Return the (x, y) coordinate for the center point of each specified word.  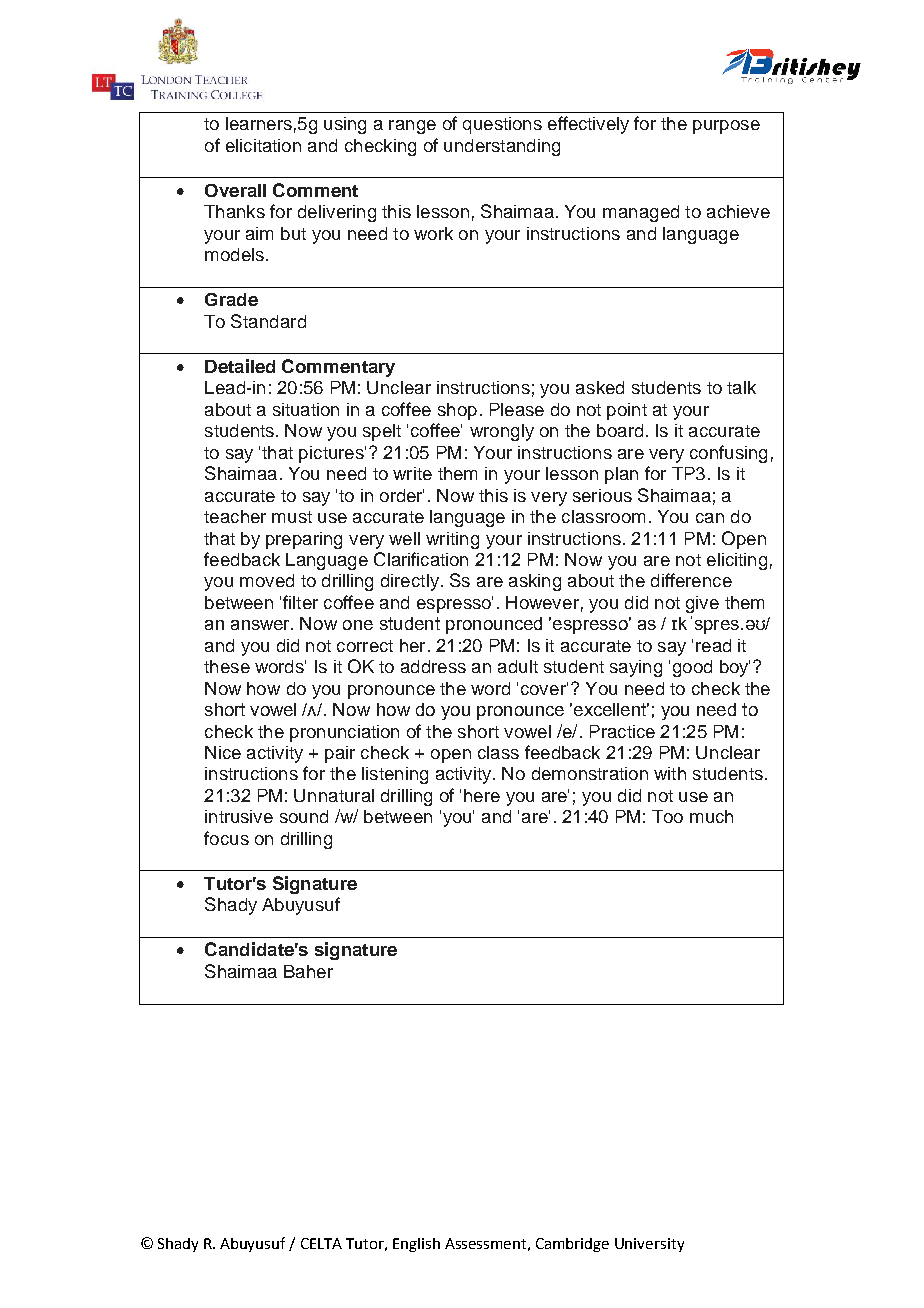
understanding (502, 147)
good (692, 668)
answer (262, 625)
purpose (726, 127)
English (416, 1245)
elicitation (263, 145)
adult (518, 666)
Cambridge (572, 1245)
